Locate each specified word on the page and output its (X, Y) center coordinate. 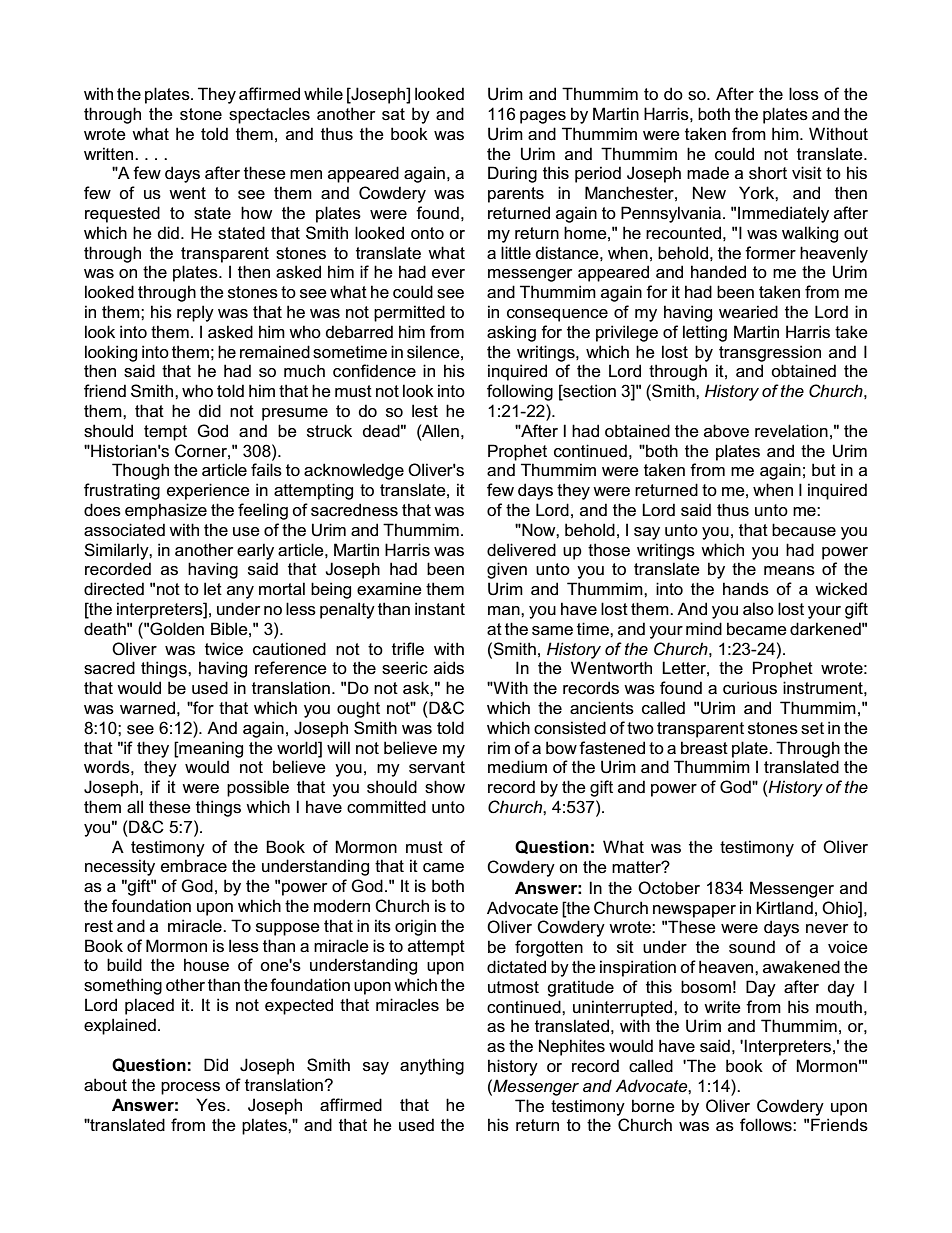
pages (543, 117)
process (190, 1088)
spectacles (269, 115)
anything (432, 1066)
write (722, 1006)
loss (804, 94)
